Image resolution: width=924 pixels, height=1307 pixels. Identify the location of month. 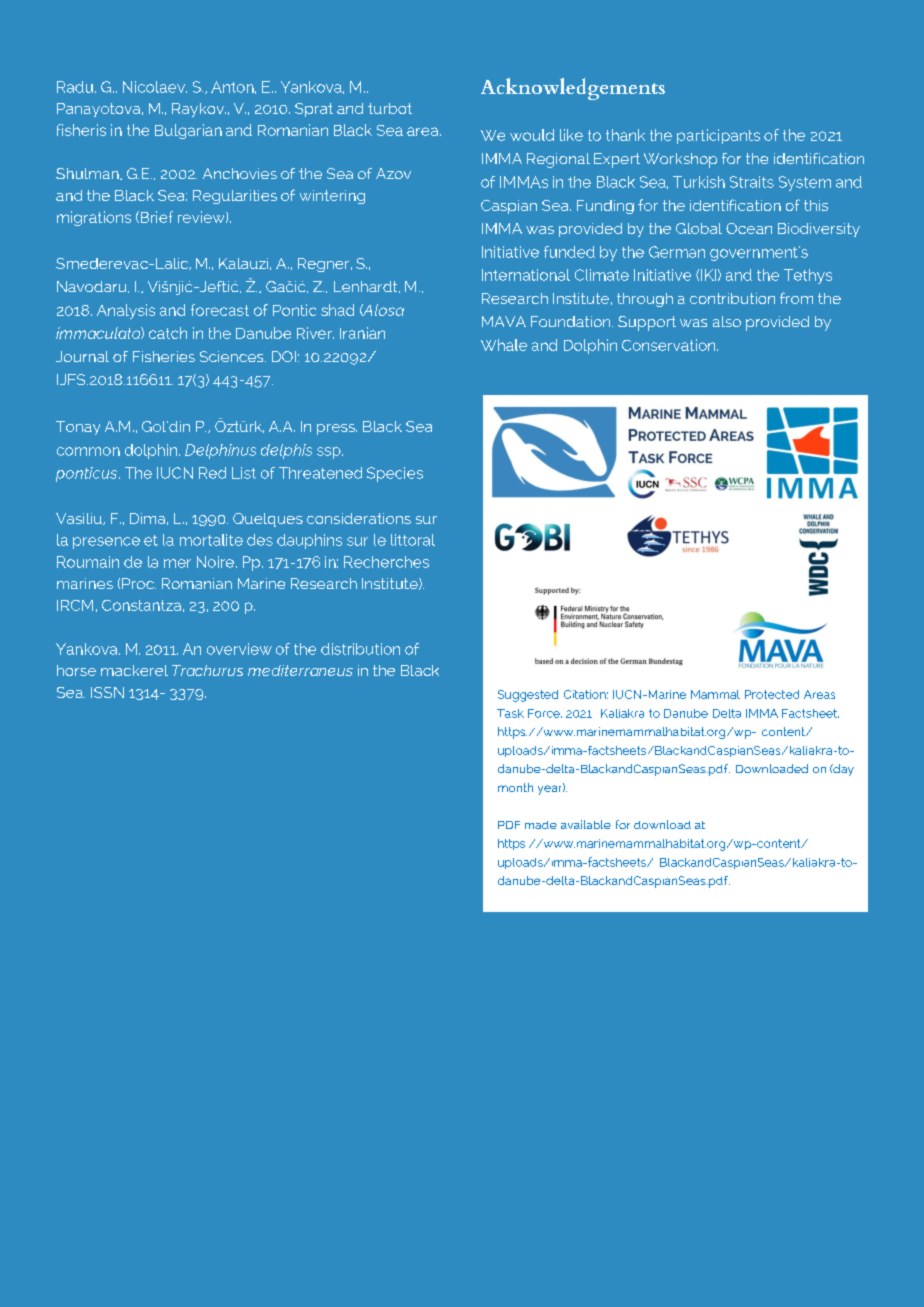
(515, 787).
